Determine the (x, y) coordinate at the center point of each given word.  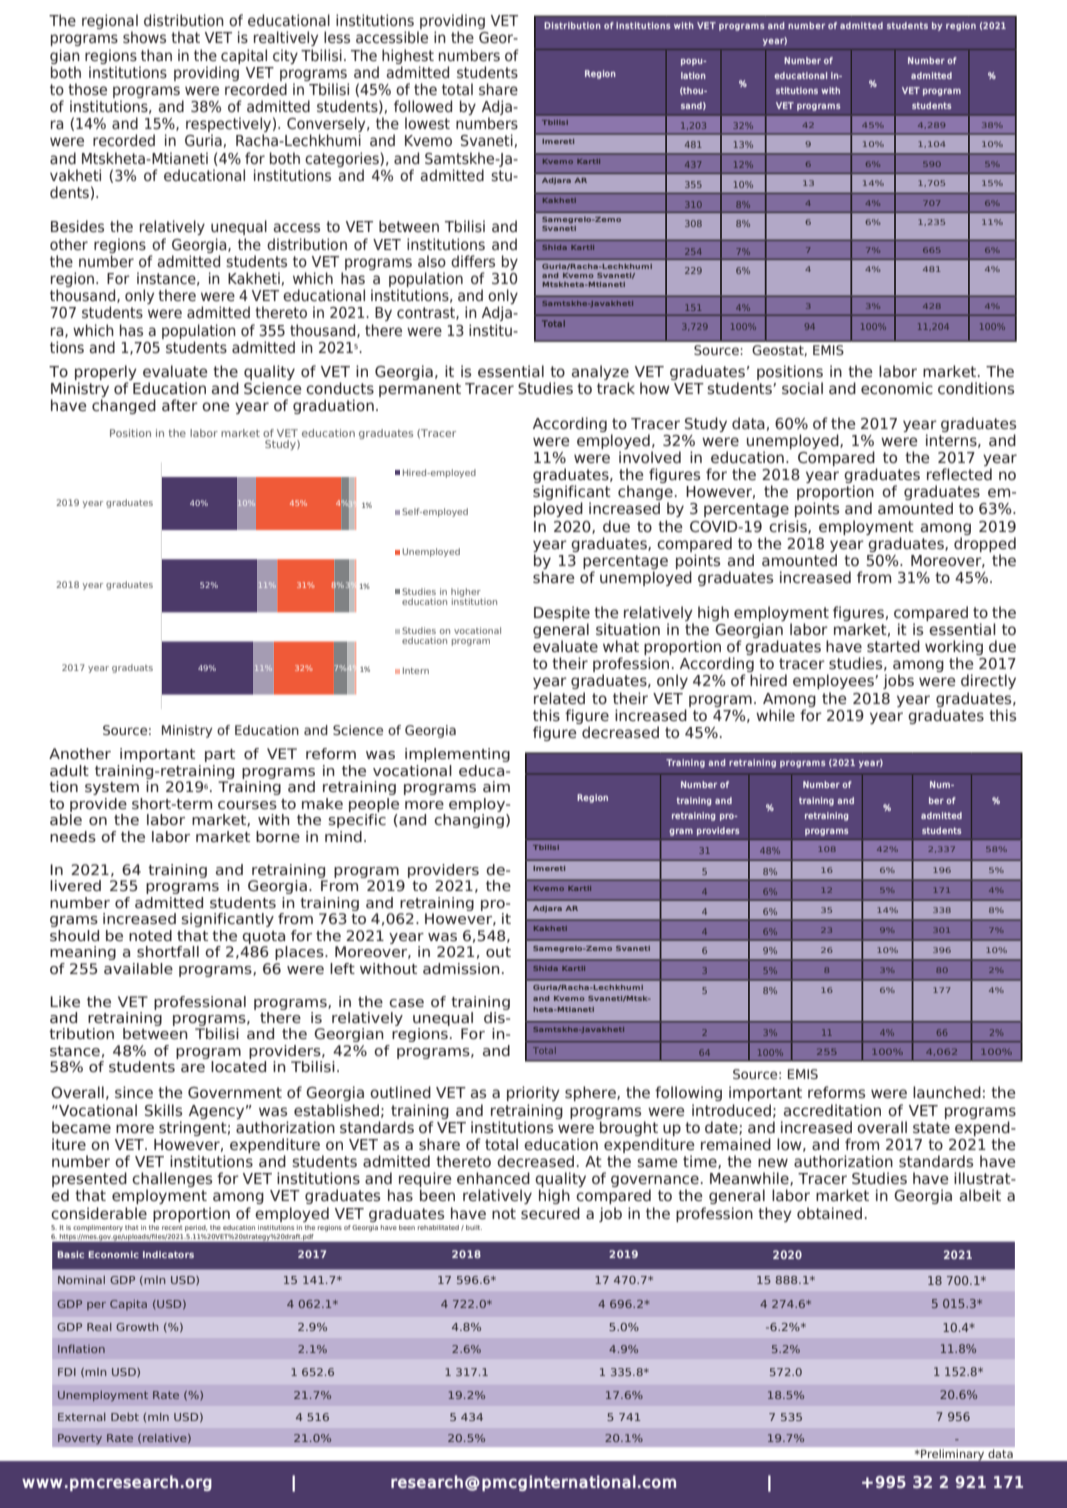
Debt (125, 1417)
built (474, 1227)
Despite (562, 613)
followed (423, 106)
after (180, 405)
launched (947, 1092)
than (156, 55)
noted (150, 935)
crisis (789, 527)
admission (461, 968)
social (802, 388)
